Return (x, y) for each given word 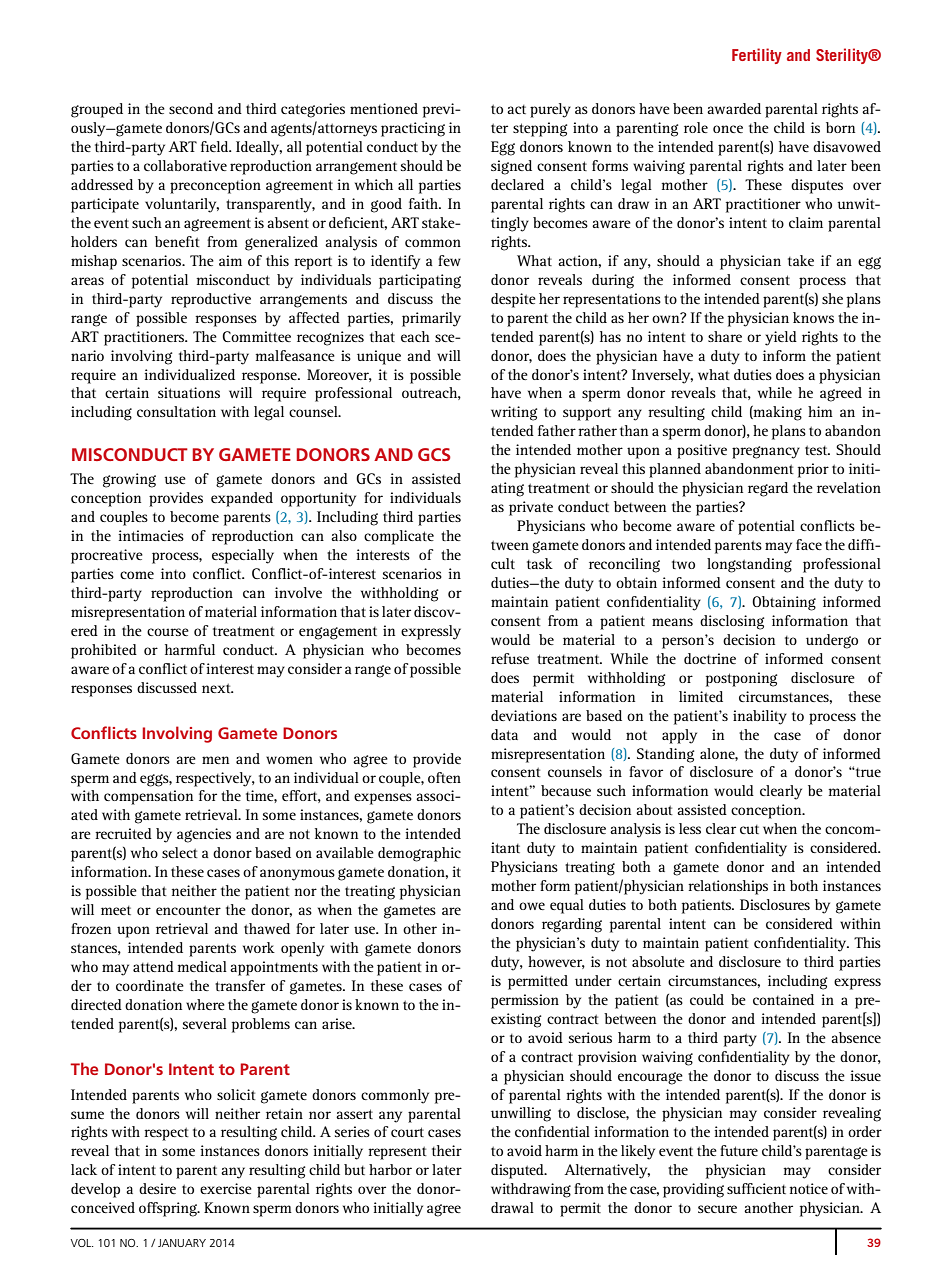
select (180, 852)
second (191, 108)
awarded (734, 108)
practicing (413, 129)
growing (129, 480)
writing (514, 413)
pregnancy (766, 452)
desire (157, 1188)
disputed (518, 1171)
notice (809, 1188)
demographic (419, 854)
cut (749, 829)
